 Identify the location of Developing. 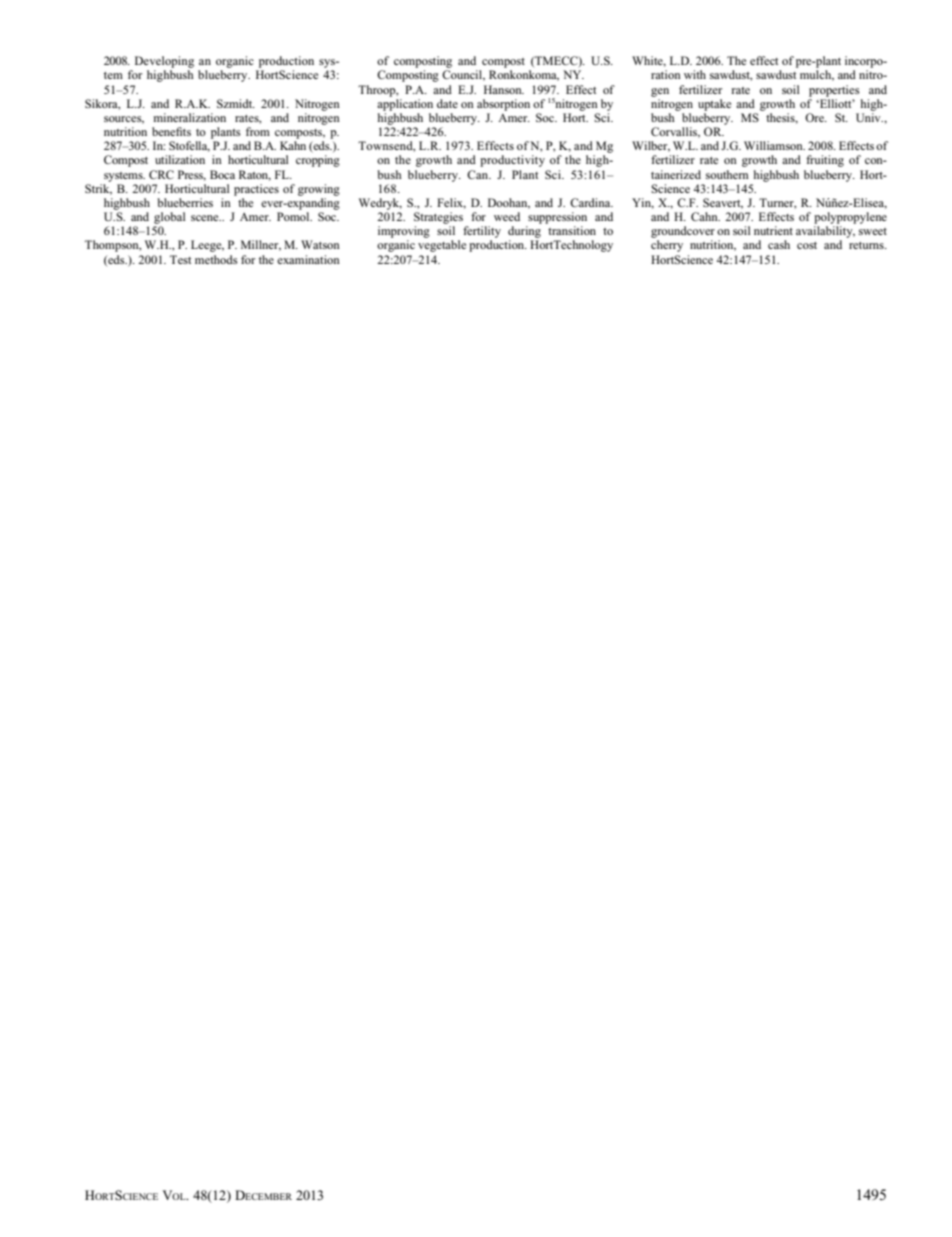
(164, 62).
